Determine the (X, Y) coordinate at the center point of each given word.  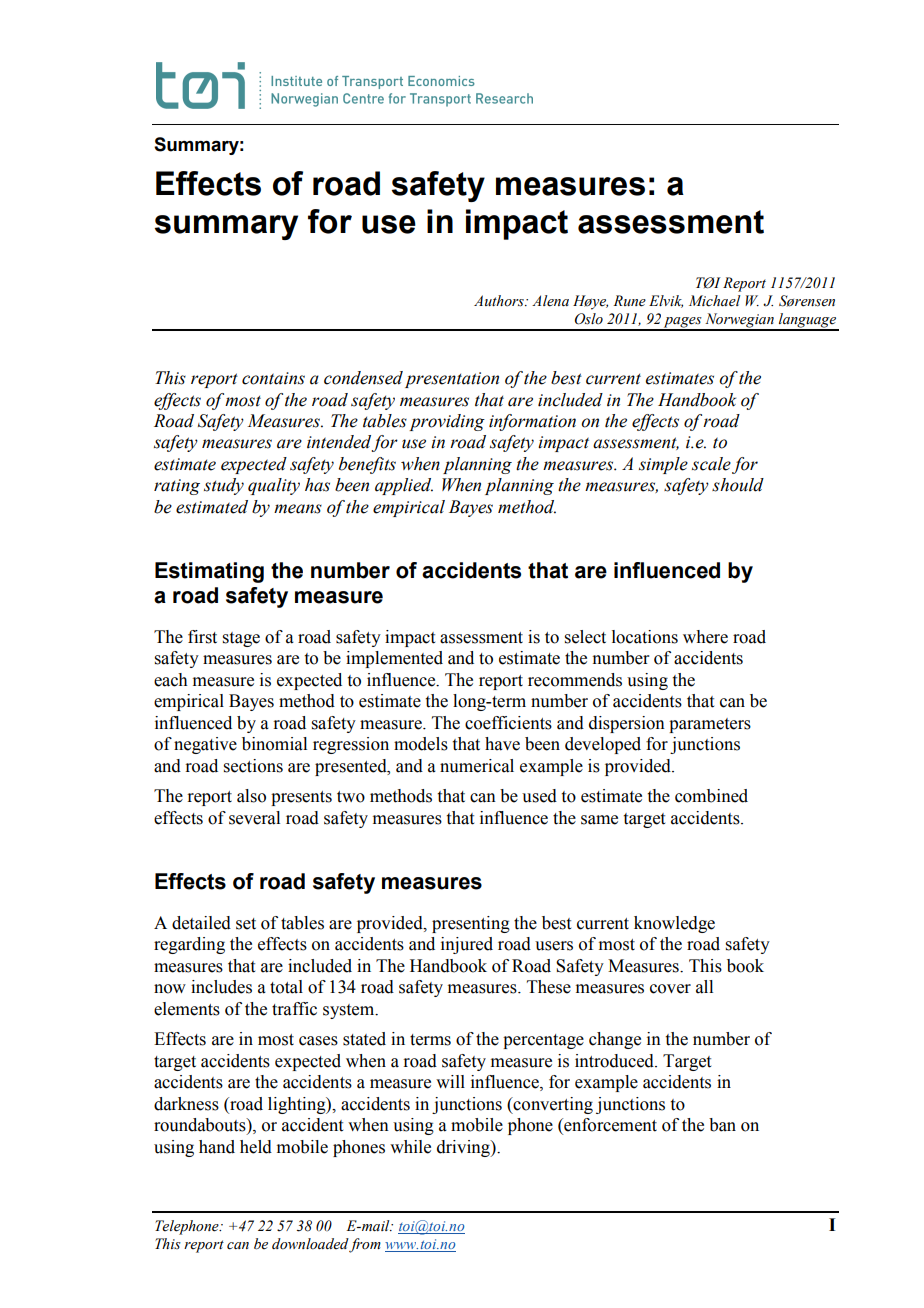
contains (273, 378)
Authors (500, 301)
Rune (629, 301)
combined (711, 796)
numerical (477, 766)
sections (253, 766)
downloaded (311, 1245)
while (410, 1147)
